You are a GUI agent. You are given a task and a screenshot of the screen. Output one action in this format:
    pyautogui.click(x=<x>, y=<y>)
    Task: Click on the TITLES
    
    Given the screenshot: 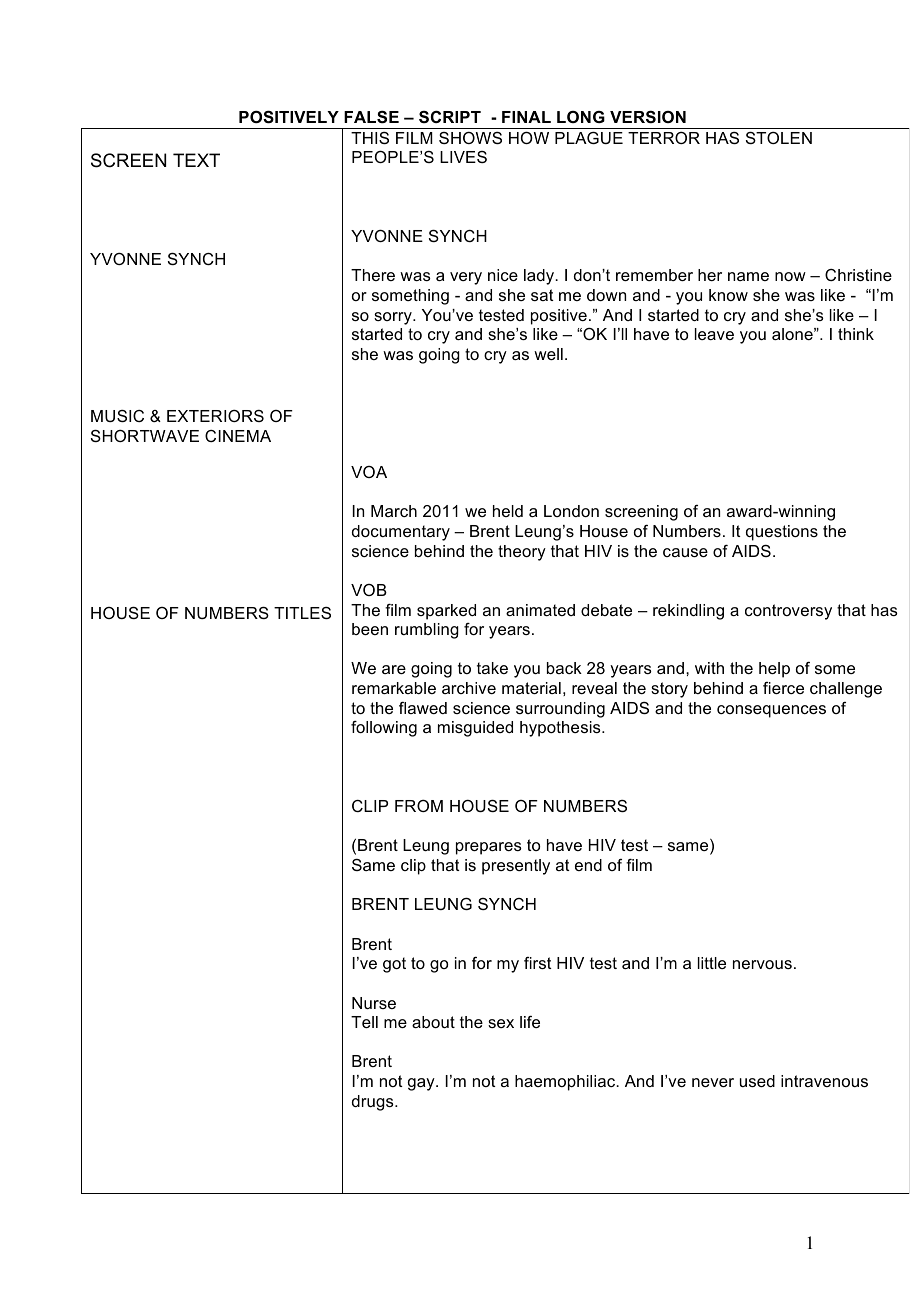 What is the action you would take?
    pyautogui.click(x=302, y=613)
